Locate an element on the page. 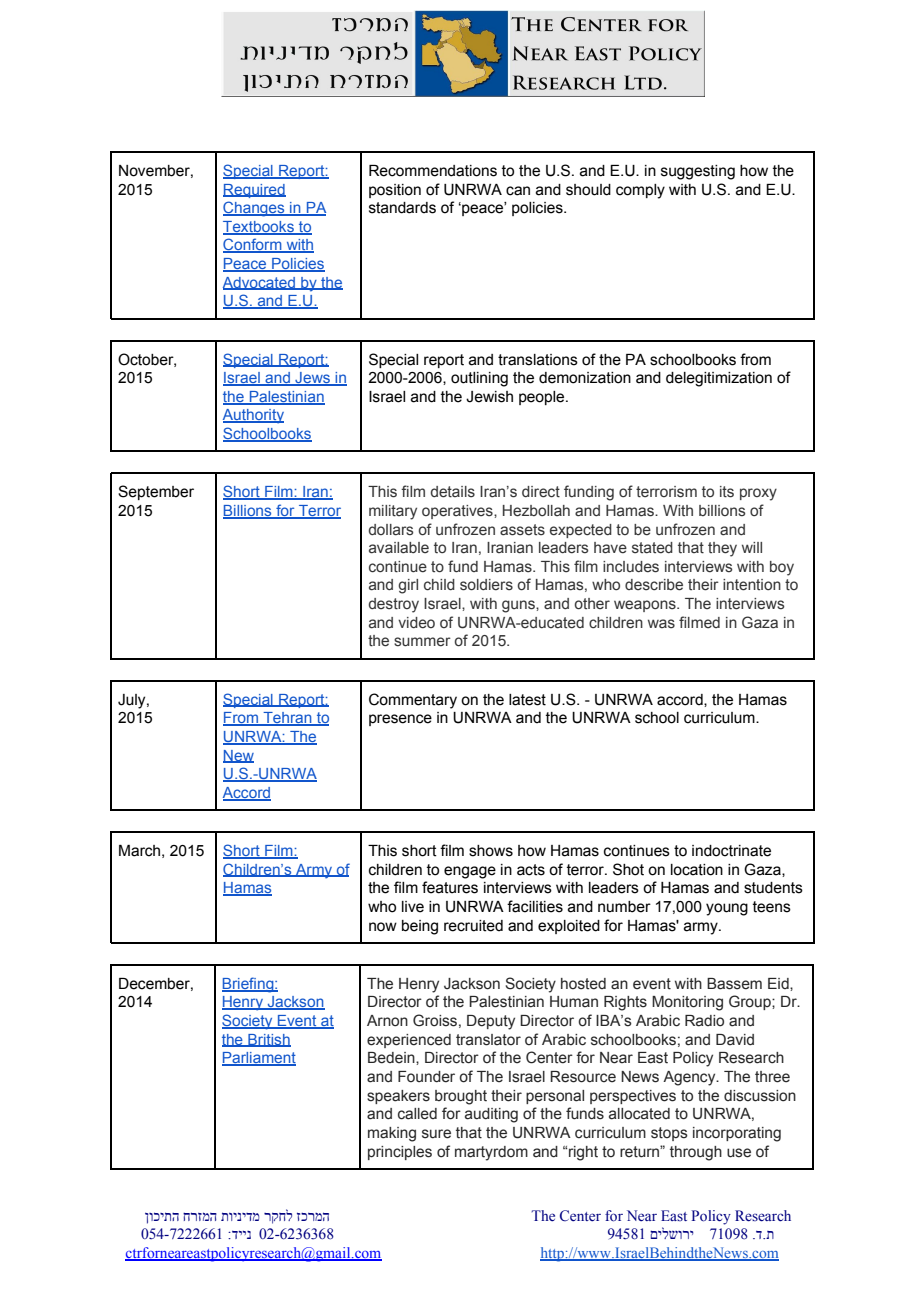 Image resolution: width=924 pixels, height=1308 pixels. can is located at coordinates (518, 191).
